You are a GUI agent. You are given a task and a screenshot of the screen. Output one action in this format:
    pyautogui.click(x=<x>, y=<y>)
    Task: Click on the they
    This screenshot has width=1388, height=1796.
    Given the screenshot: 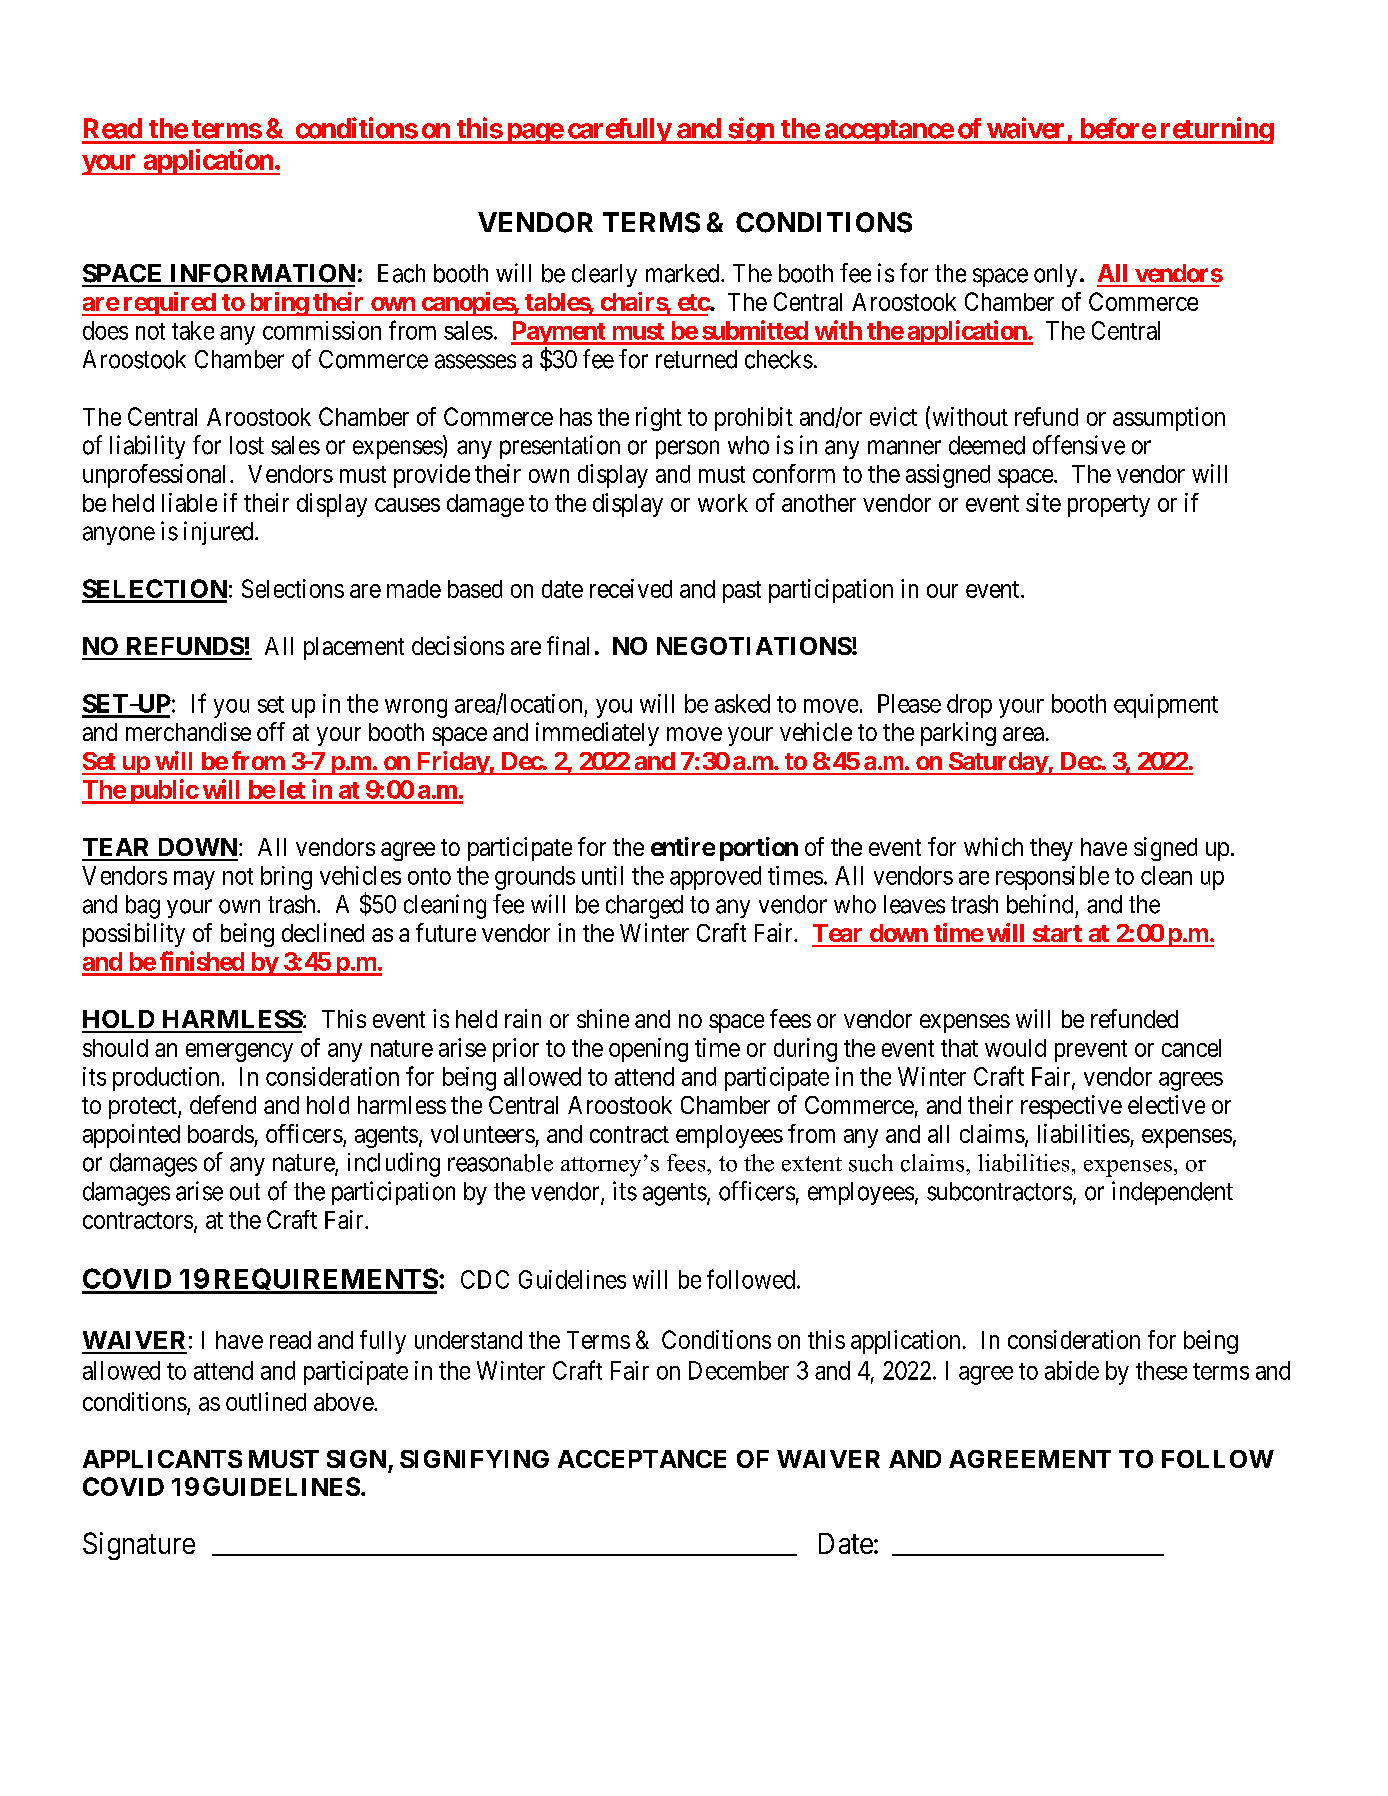 What is the action you would take?
    pyautogui.click(x=1051, y=849)
